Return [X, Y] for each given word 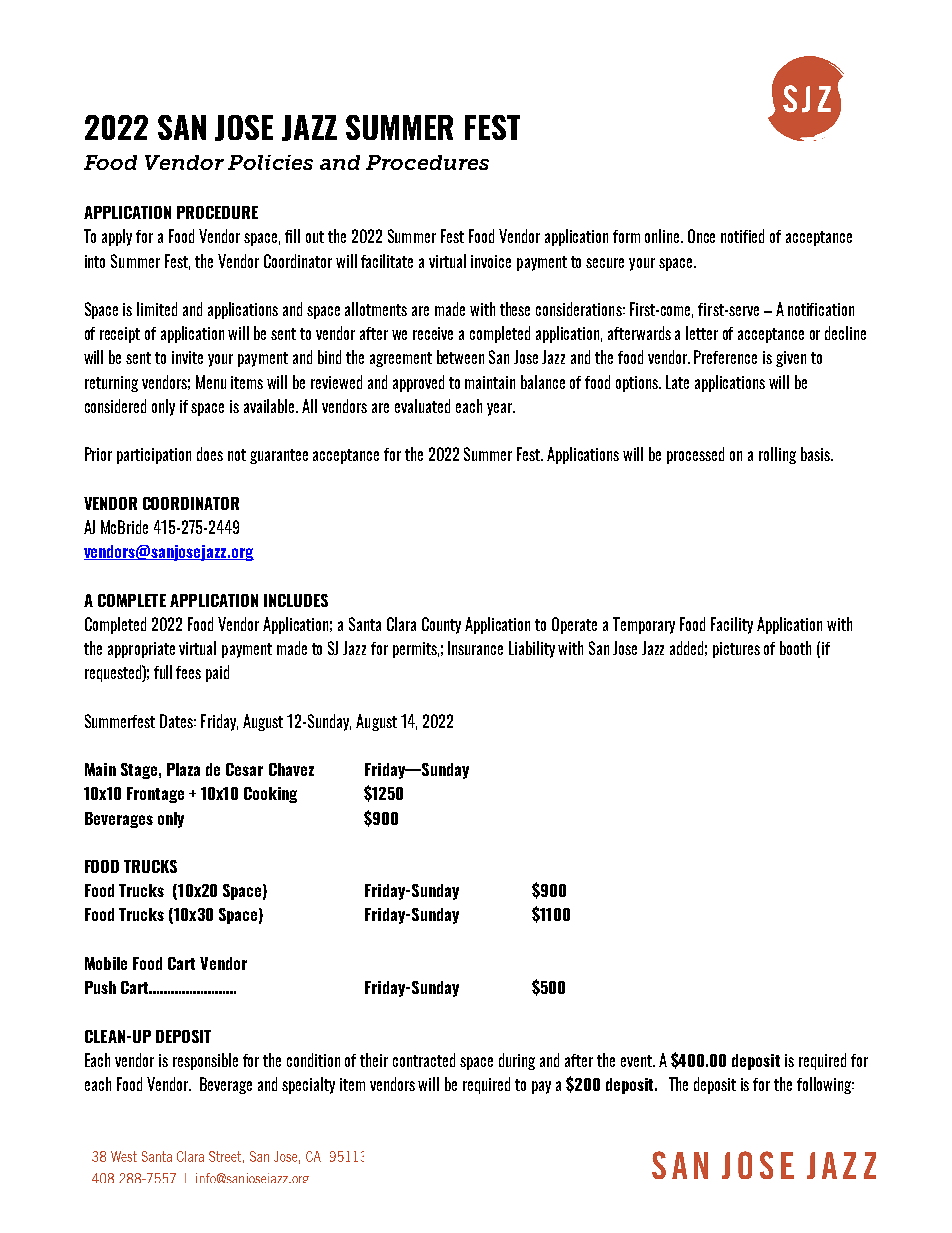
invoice [491, 261]
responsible [205, 1061]
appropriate [141, 650]
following [825, 1085]
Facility [732, 625]
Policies [270, 162]
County [441, 625]
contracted [424, 1060]
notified [742, 236]
